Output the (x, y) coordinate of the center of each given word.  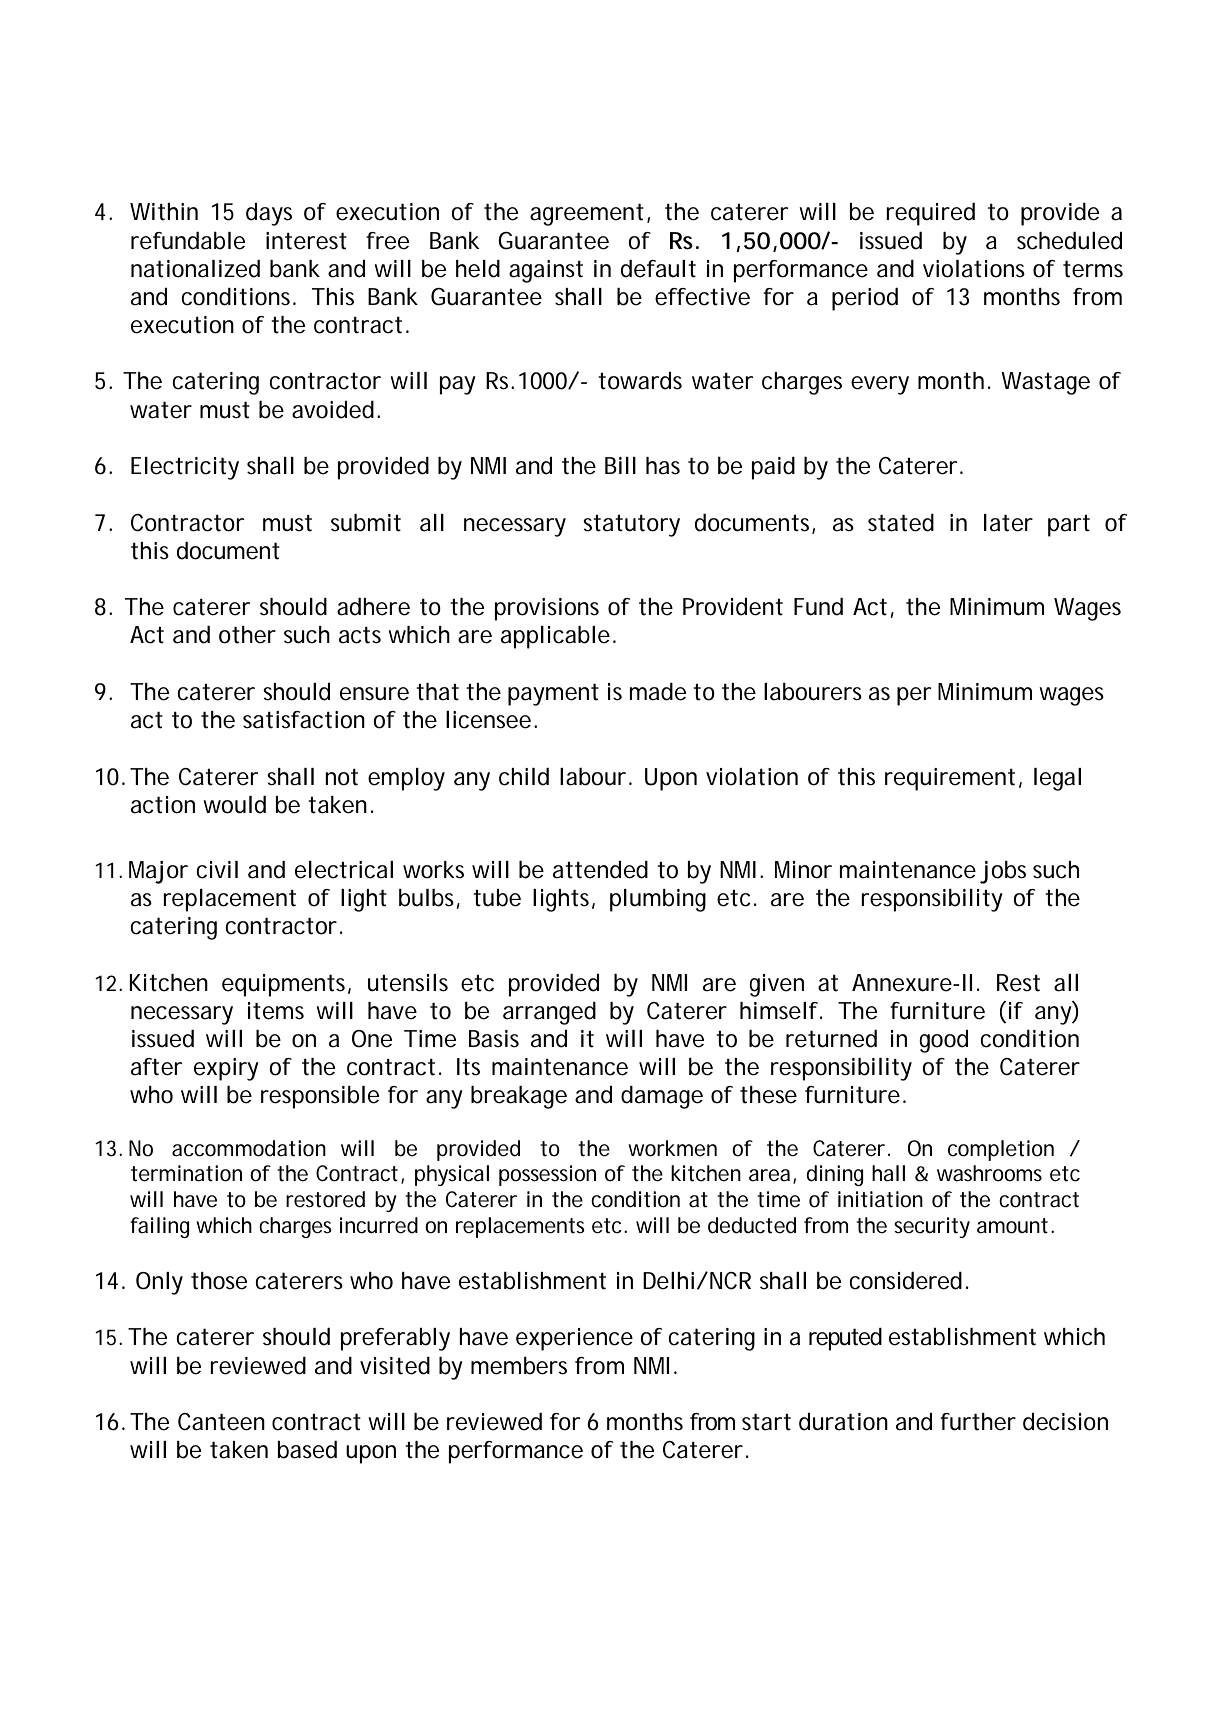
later (1008, 523)
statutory (631, 526)
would (234, 805)
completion (1001, 1150)
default (658, 269)
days (269, 214)
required (930, 214)
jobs (1003, 872)
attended (600, 870)
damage (662, 1097)
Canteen (221, 1422)
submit (366, 523)
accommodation (249, 1148)
